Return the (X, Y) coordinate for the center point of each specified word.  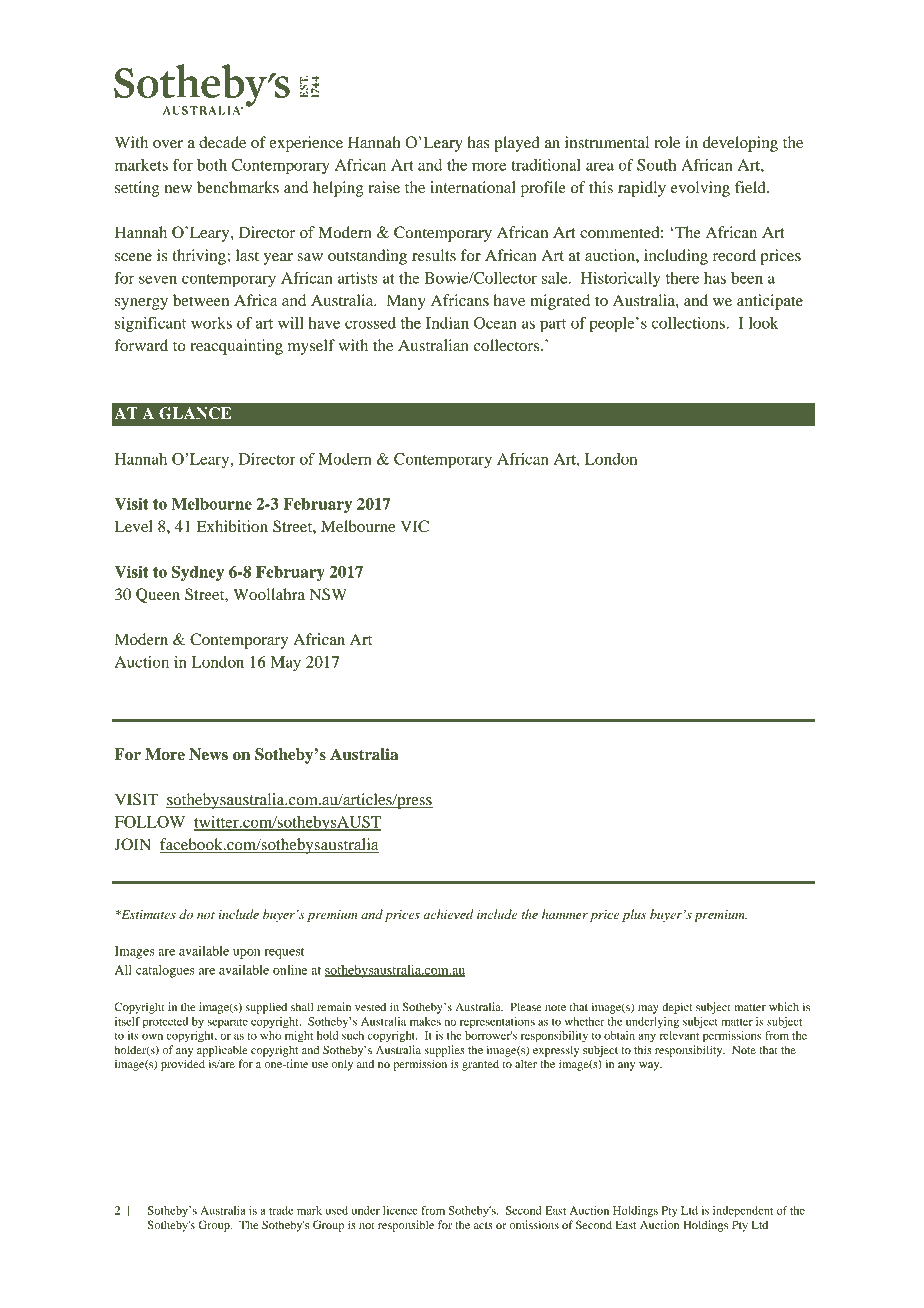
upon (246, 954)
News (208, 754)
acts (483, 1225)
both (212, 165)
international (473, 187)
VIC (414, 526)
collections (689, 323)
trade (281, 1210)
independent (743, 1212)
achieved (448, 914)
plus (634, 915)
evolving (700, 189)
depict (677, 1008)
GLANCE (195, 413)
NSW (328, 594)
